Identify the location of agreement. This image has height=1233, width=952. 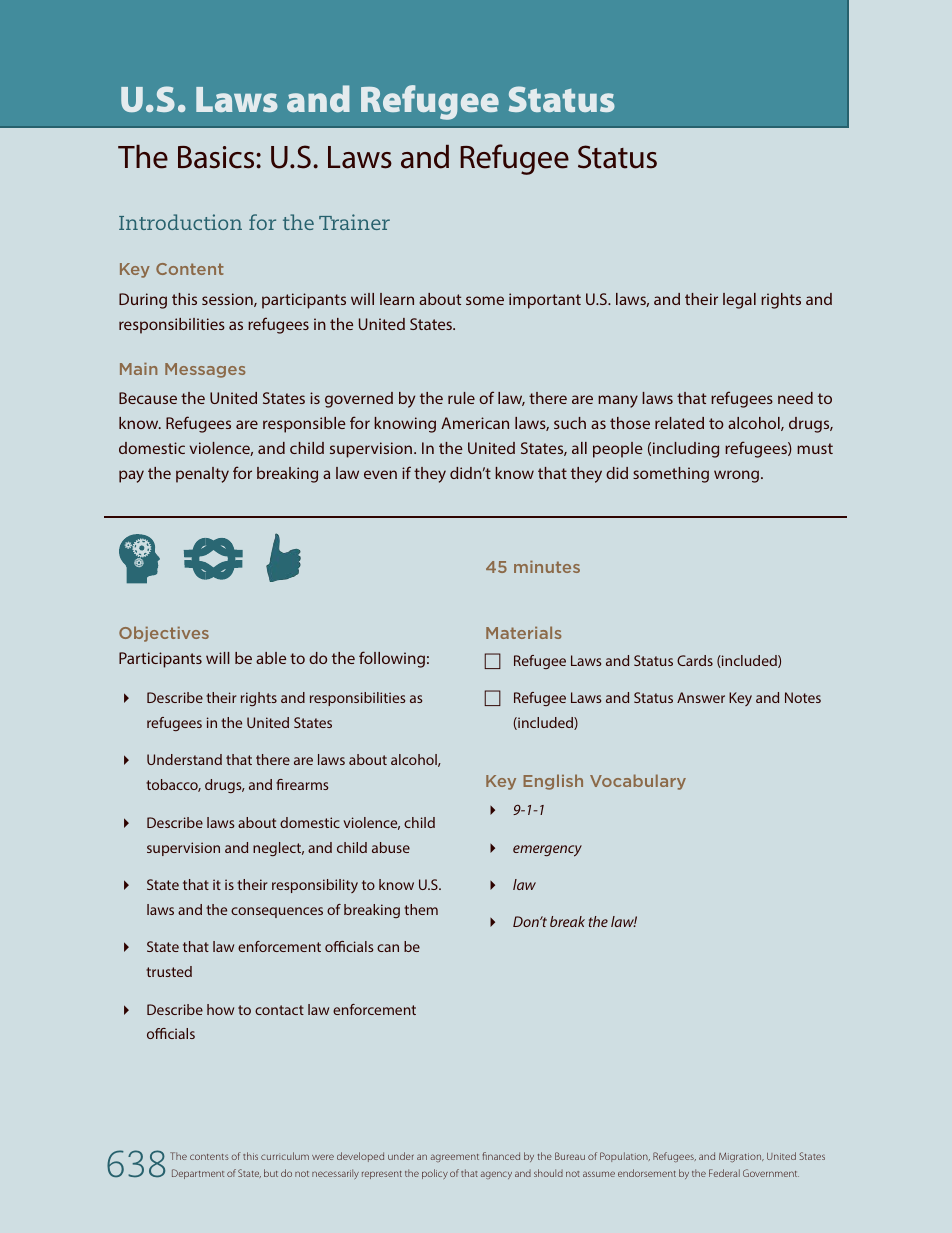
(454, 1158).
